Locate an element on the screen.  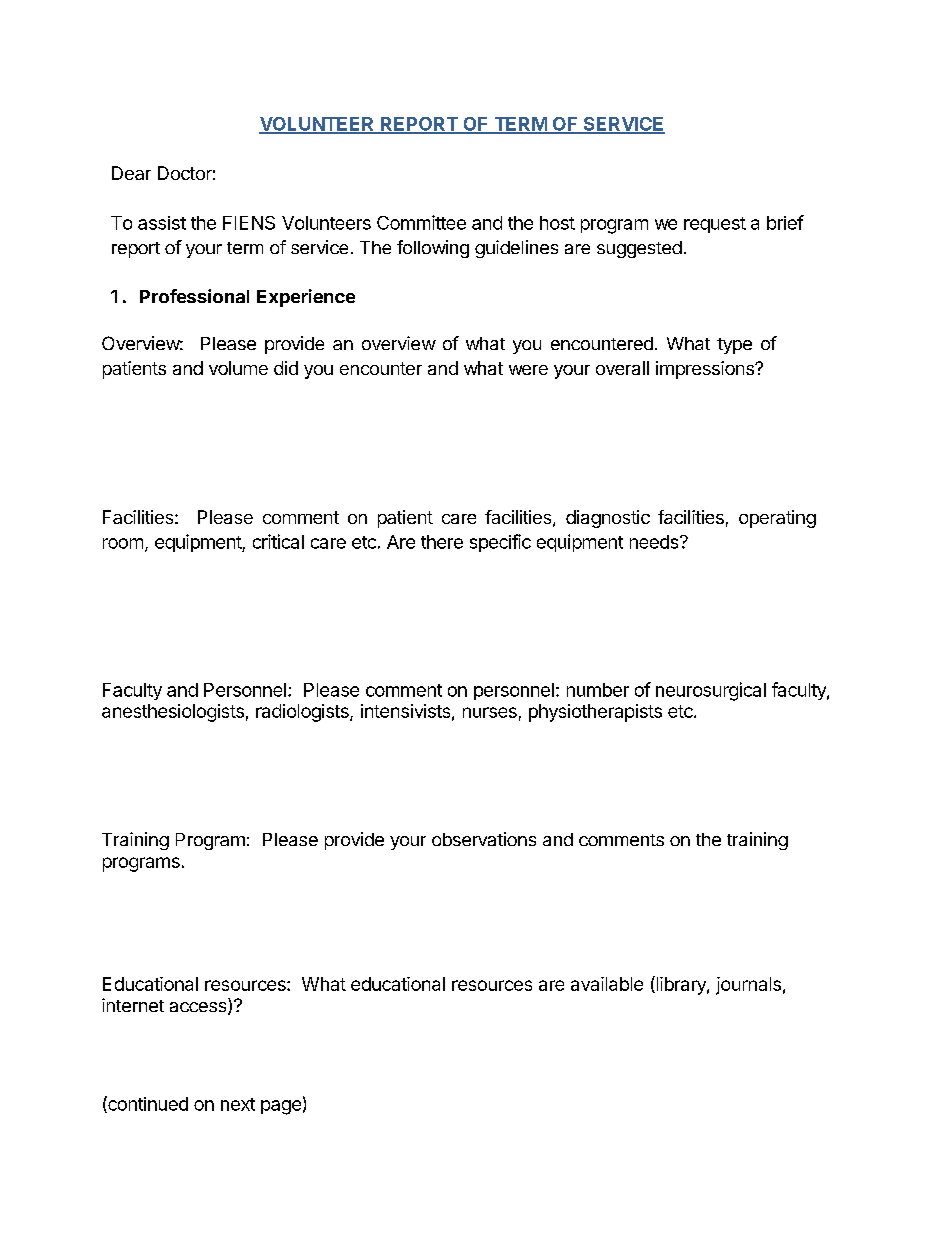
journals is located at coordinates (748, 986).
